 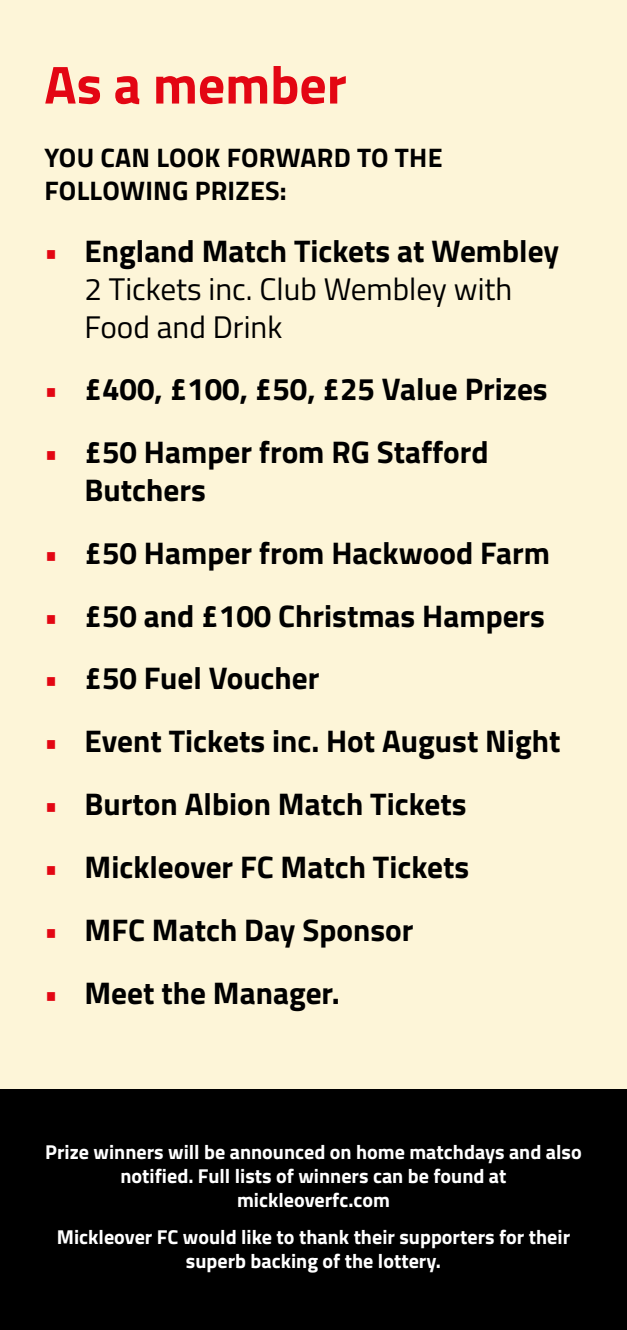 What do you see at coordinates (120, 993) in the document?
I see `Meet` at bounding box center [120, 993].
